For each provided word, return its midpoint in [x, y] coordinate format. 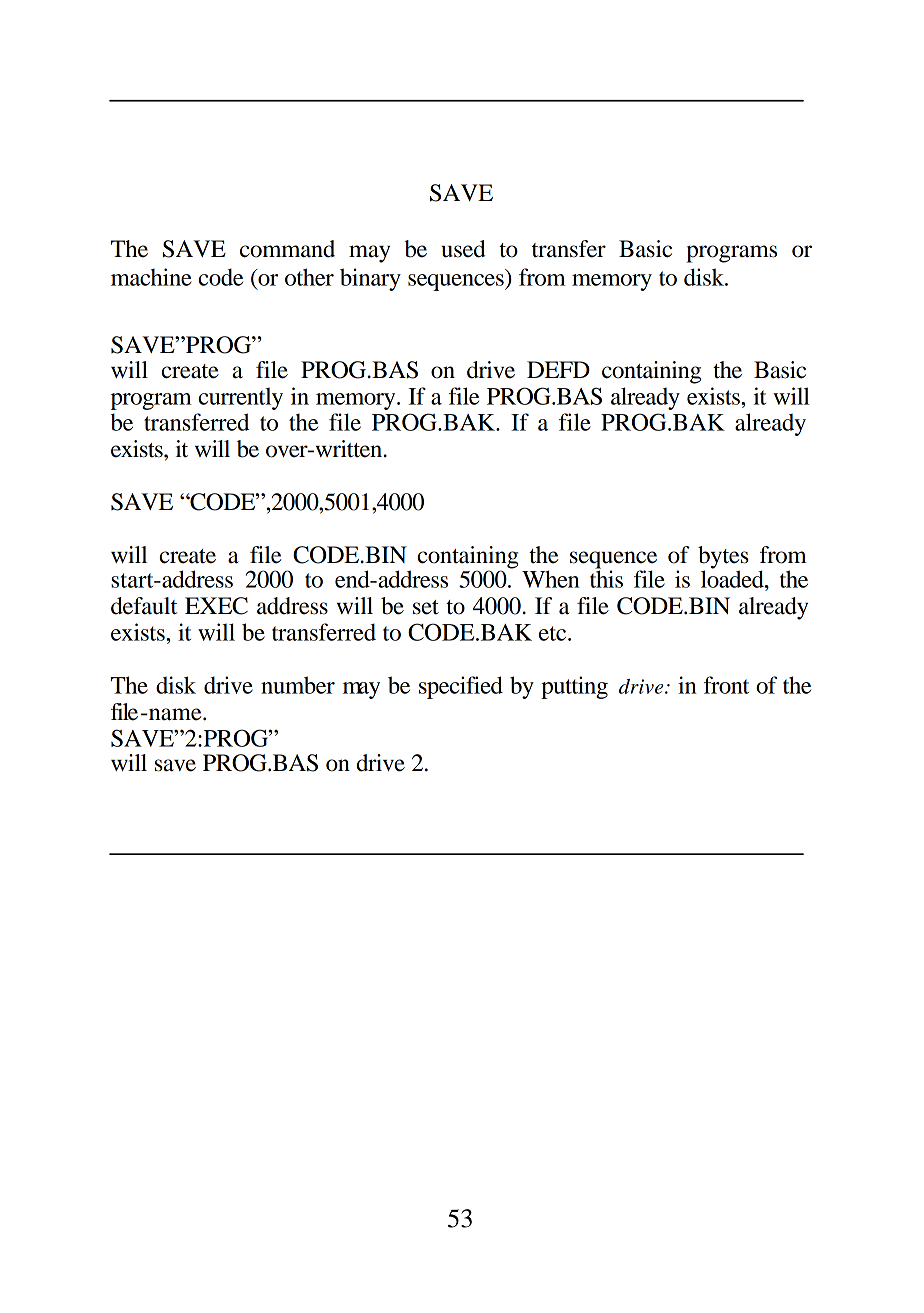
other [309, 277]
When [551, 579]
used [463, 249]
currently [240, 398]
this [606, 578]
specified [461, 687]
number [298, 685]
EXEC [216, 606]
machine [151, 277]
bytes [723, 558]
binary [370, 279]
